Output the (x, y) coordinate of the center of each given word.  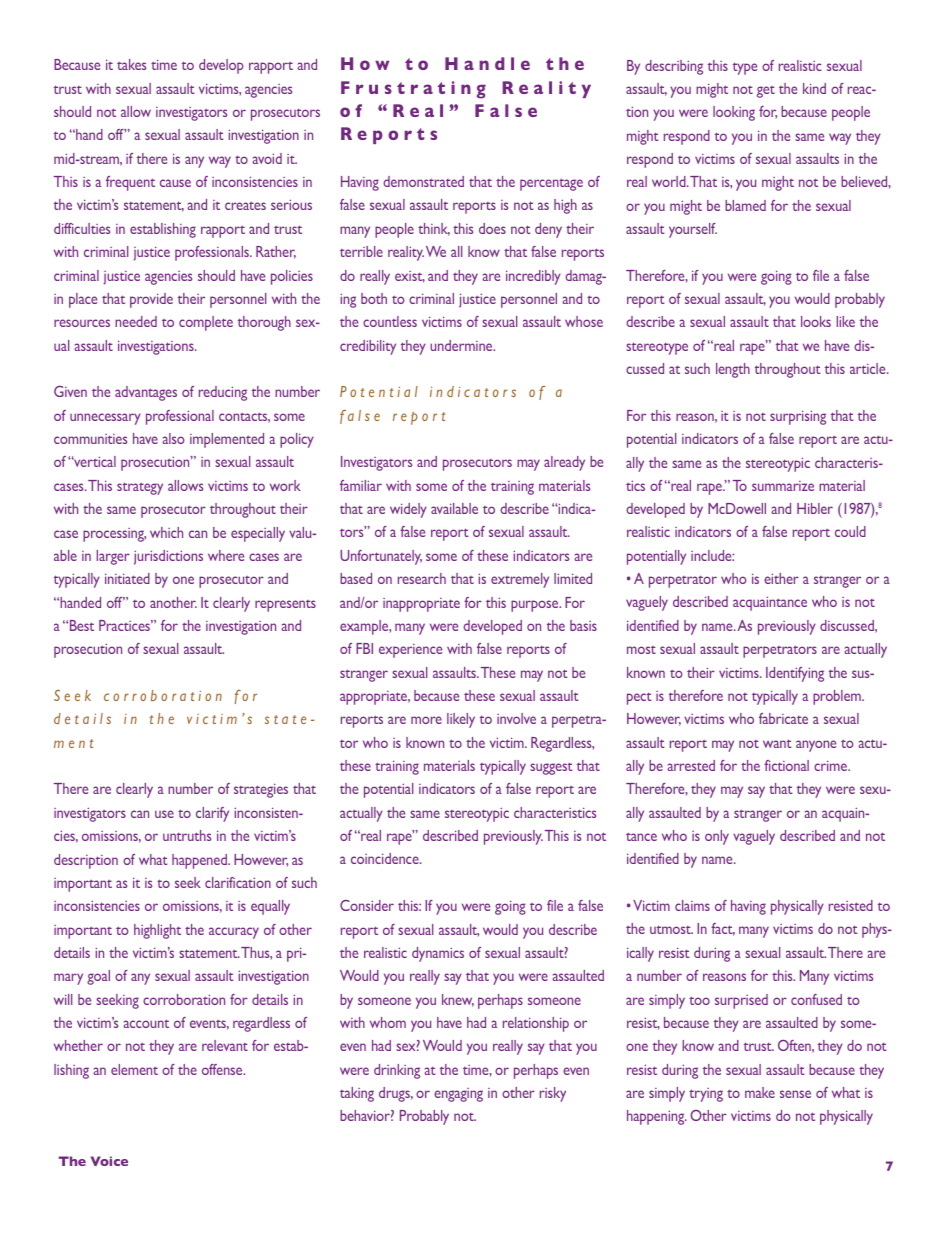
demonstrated (423, 181)
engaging (458, 1095)
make (760, 1092)
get (766, 92)
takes (131, 64)
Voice (109, 1161)
